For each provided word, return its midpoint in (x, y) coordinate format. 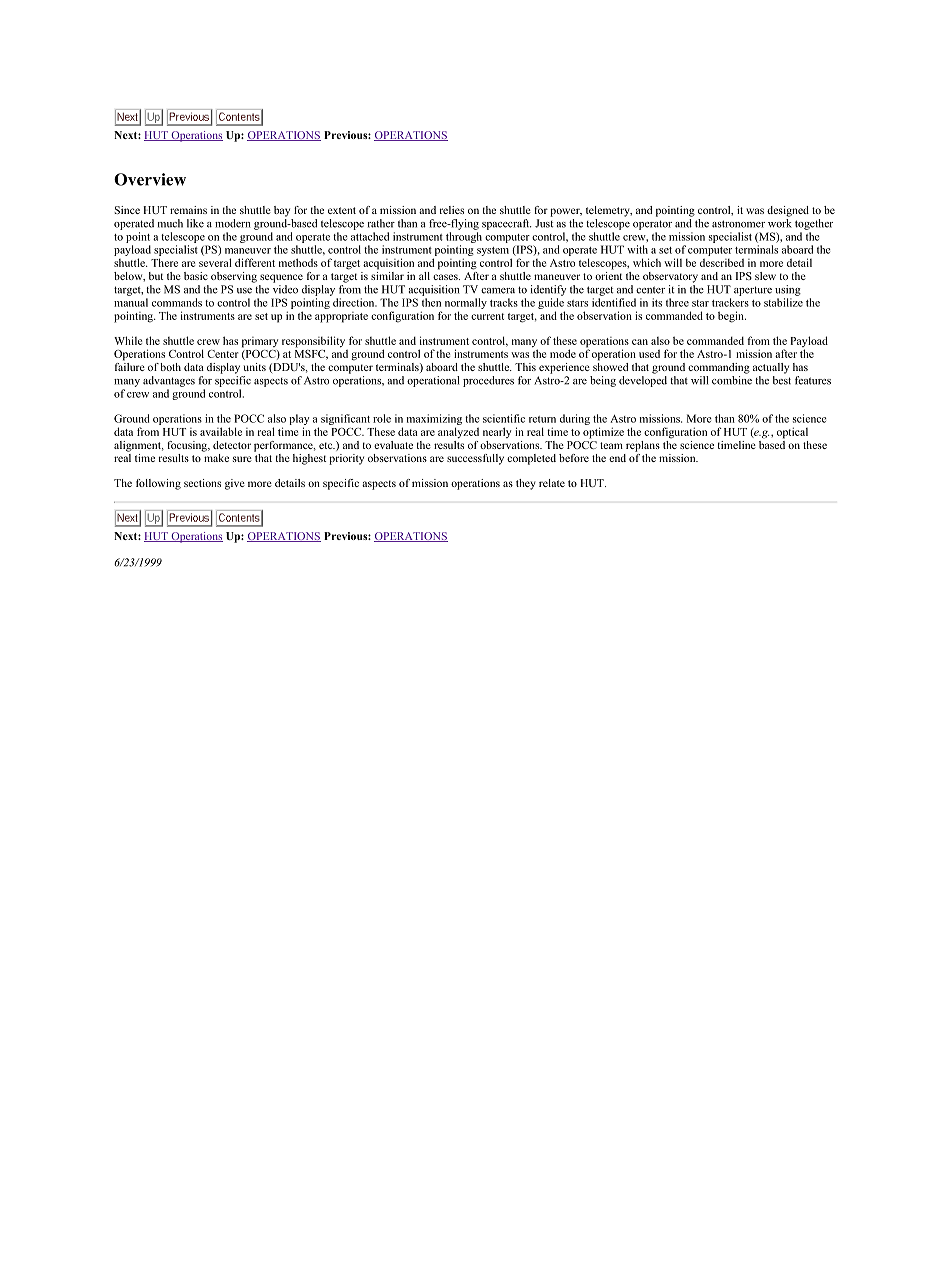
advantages (169, 381)
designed (788, 211)
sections (202, 483)
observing (234, 277)
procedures (488, 381)
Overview (150, 179)
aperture (753, 291)
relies (451, 210)
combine (732, 380)
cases (446, 277)
